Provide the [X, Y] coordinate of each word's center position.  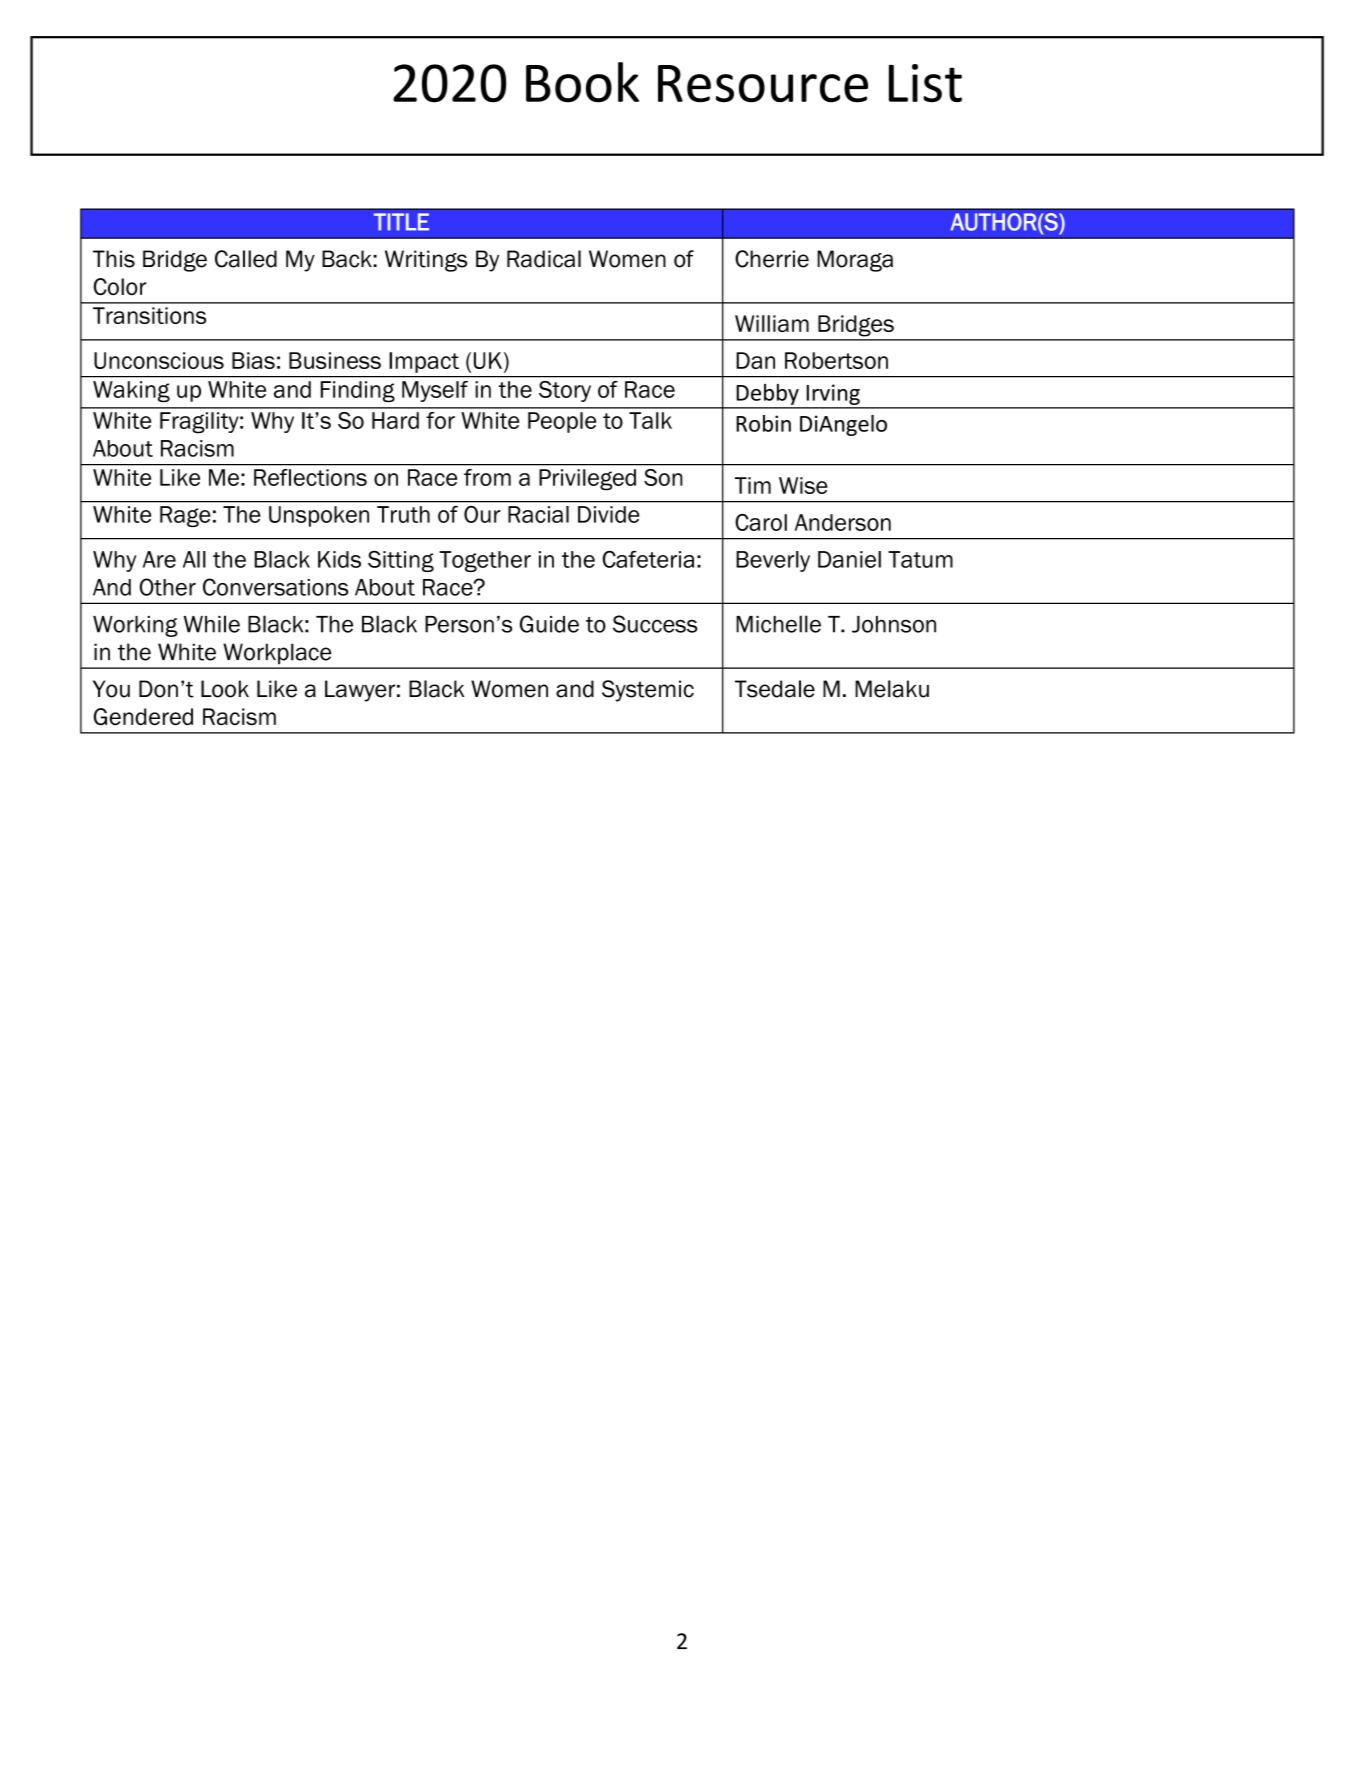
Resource [763, 84]
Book [582, 82]
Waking [131, 392]
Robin [763, 423]
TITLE [401, 222]
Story [565, 391]
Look [225, 689]
